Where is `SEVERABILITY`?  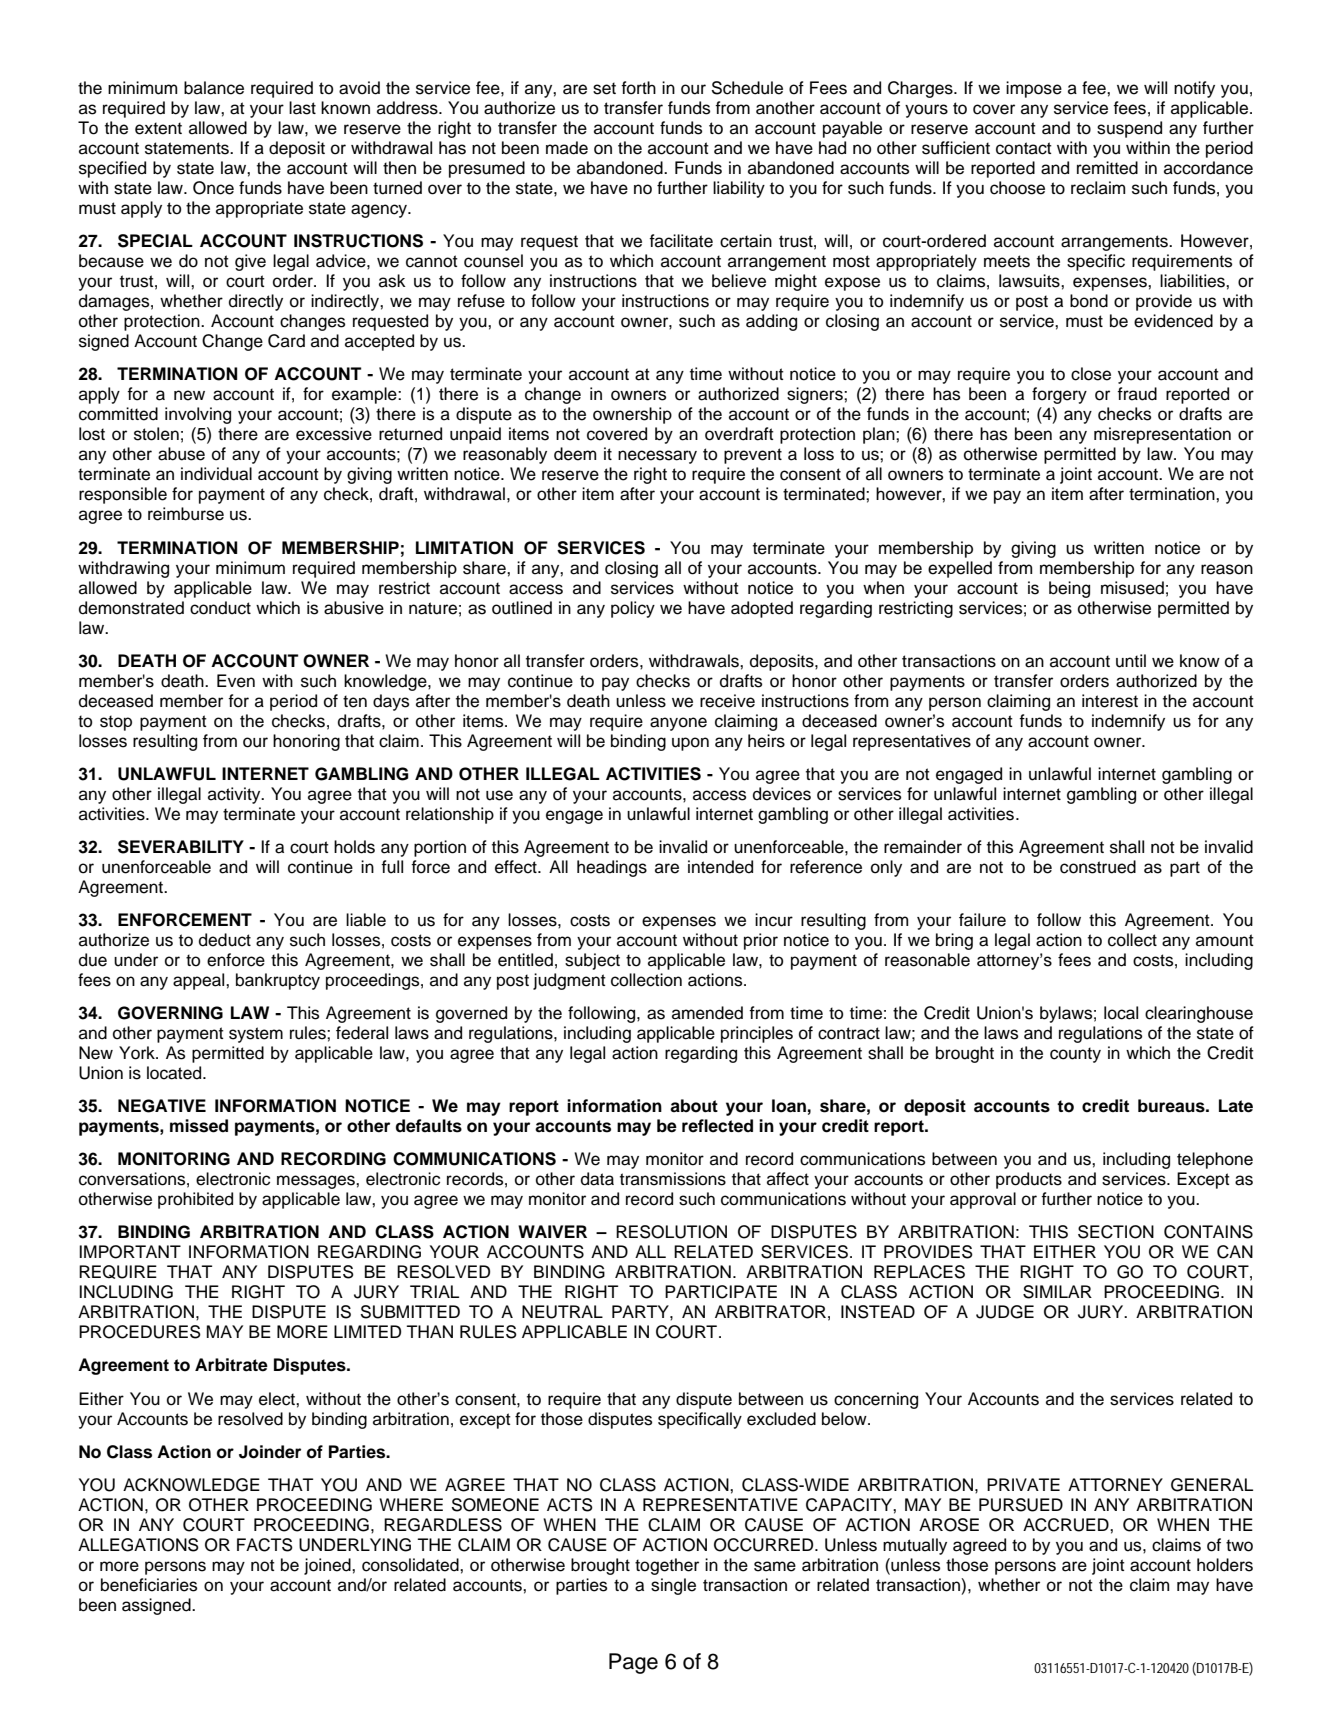
SEVERABILITY is located at coordinates (181, 847).
